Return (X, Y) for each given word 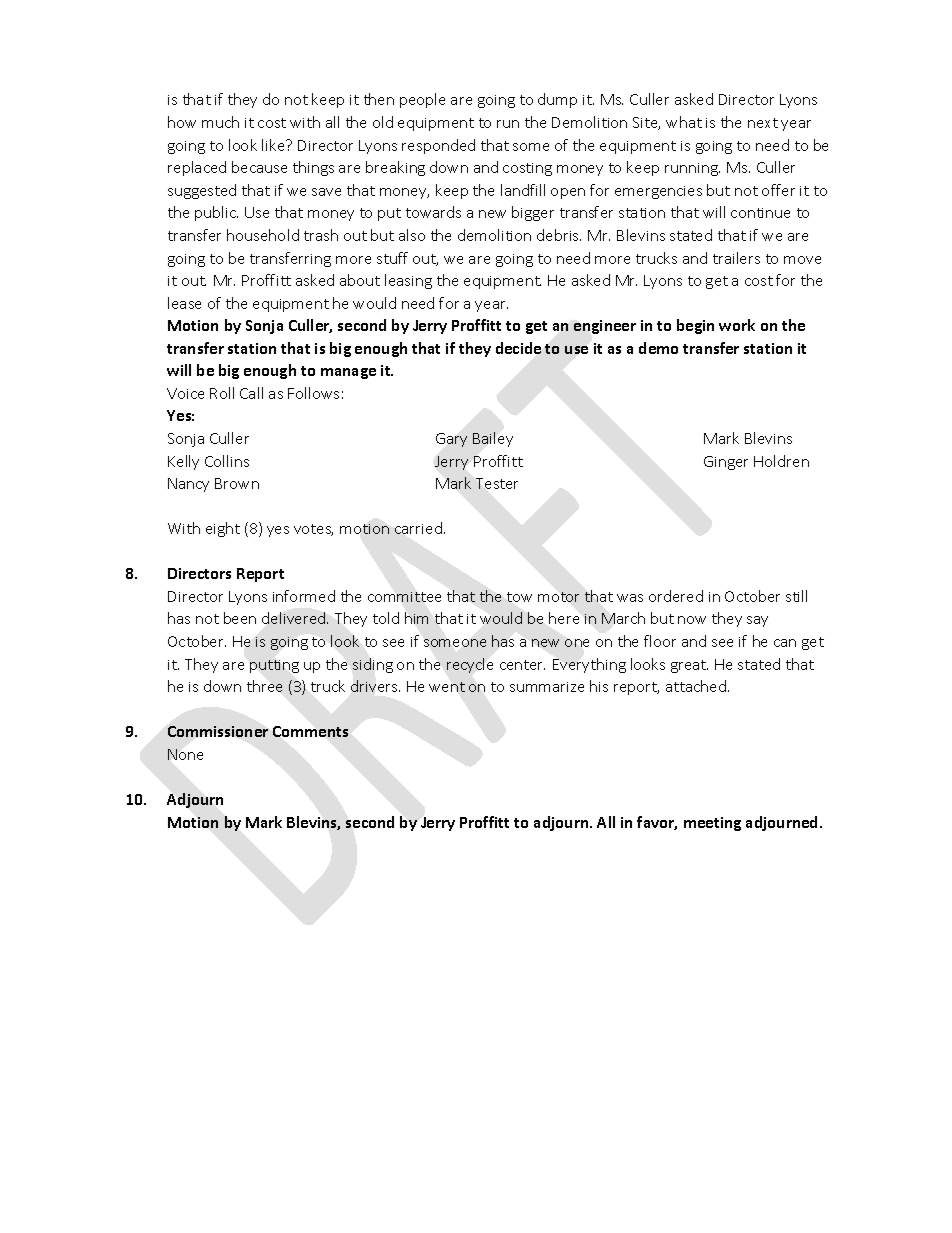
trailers (736, 258)
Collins (227, 461)
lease (184, 303)
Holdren (781, 461)
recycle (470, 665)
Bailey (493, 439)
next (763, 123)
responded (438, 146)
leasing (408, 281)
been (240, 618)
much (220, 122)
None (185, 754)
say (757, 621)
